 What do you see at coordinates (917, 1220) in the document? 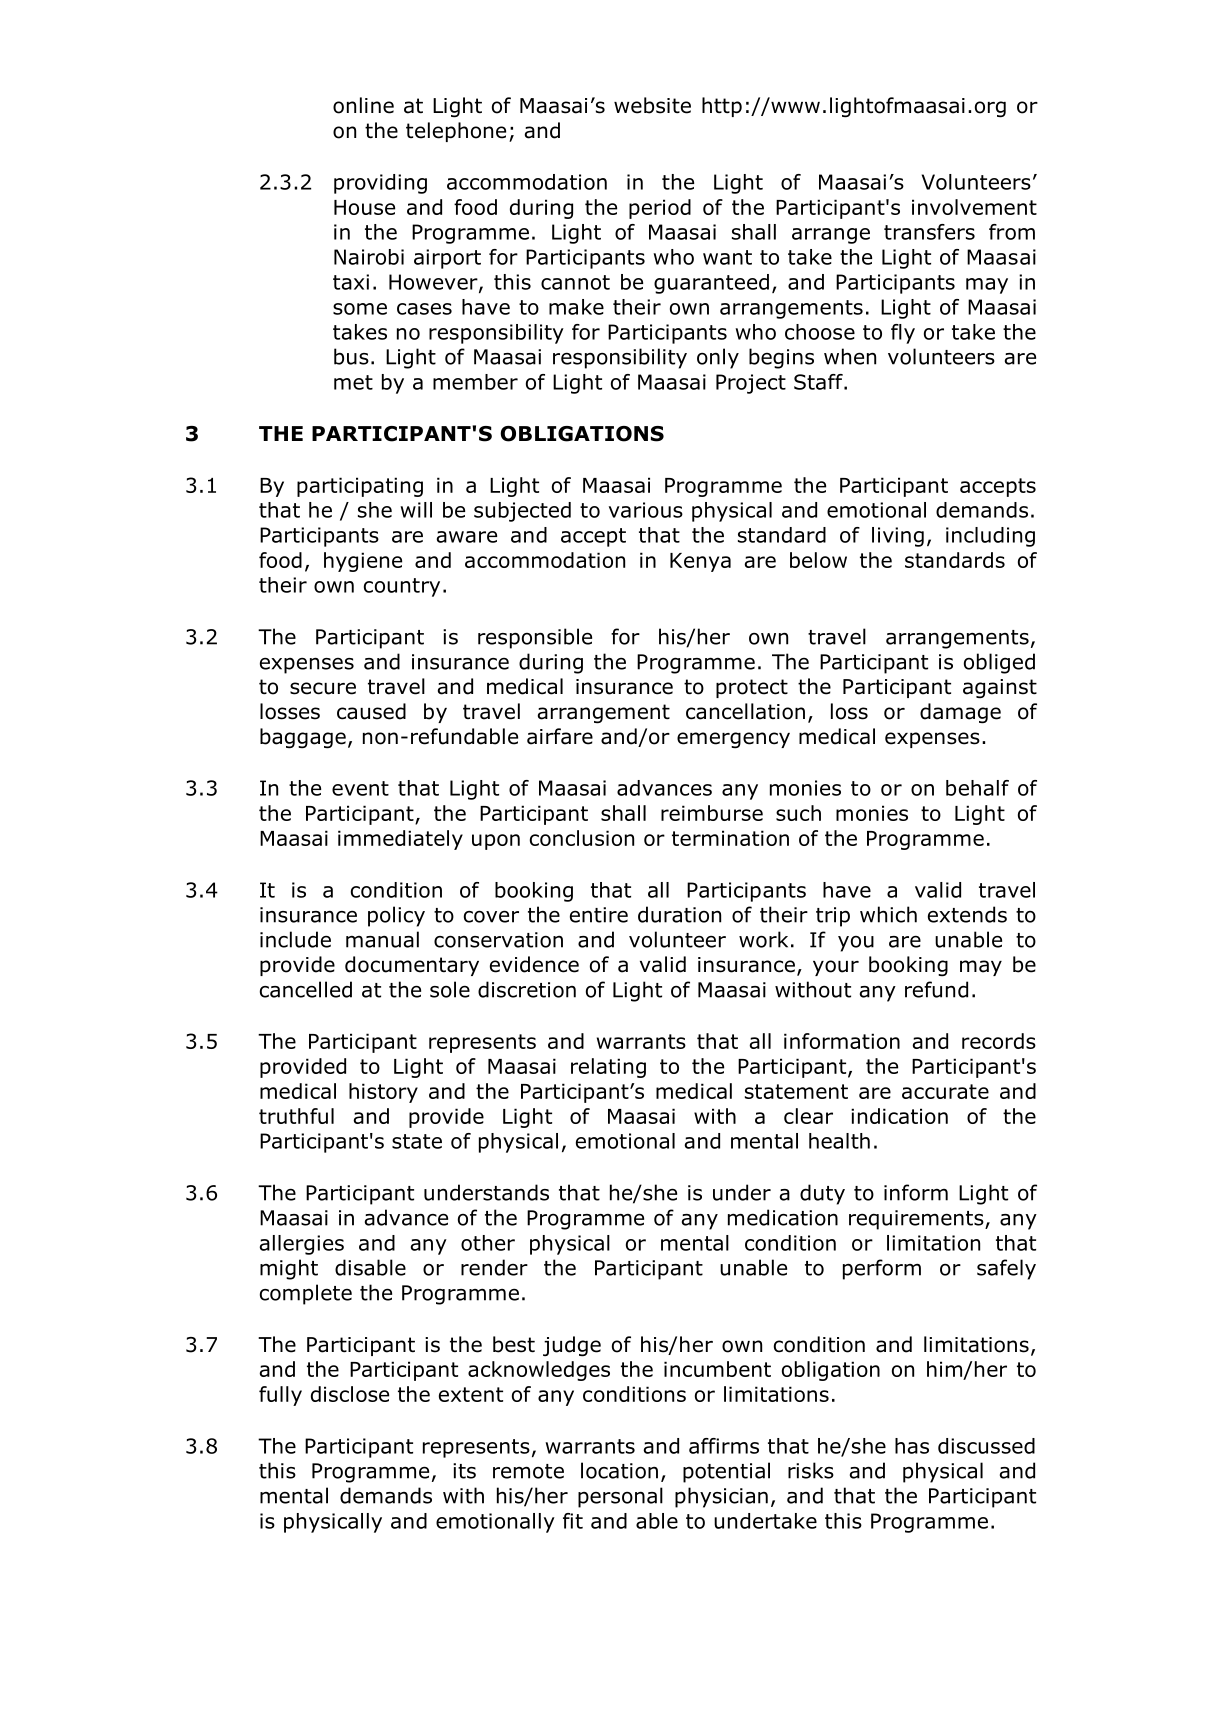
I see `requirements` at bounding box center [917, 1220].
